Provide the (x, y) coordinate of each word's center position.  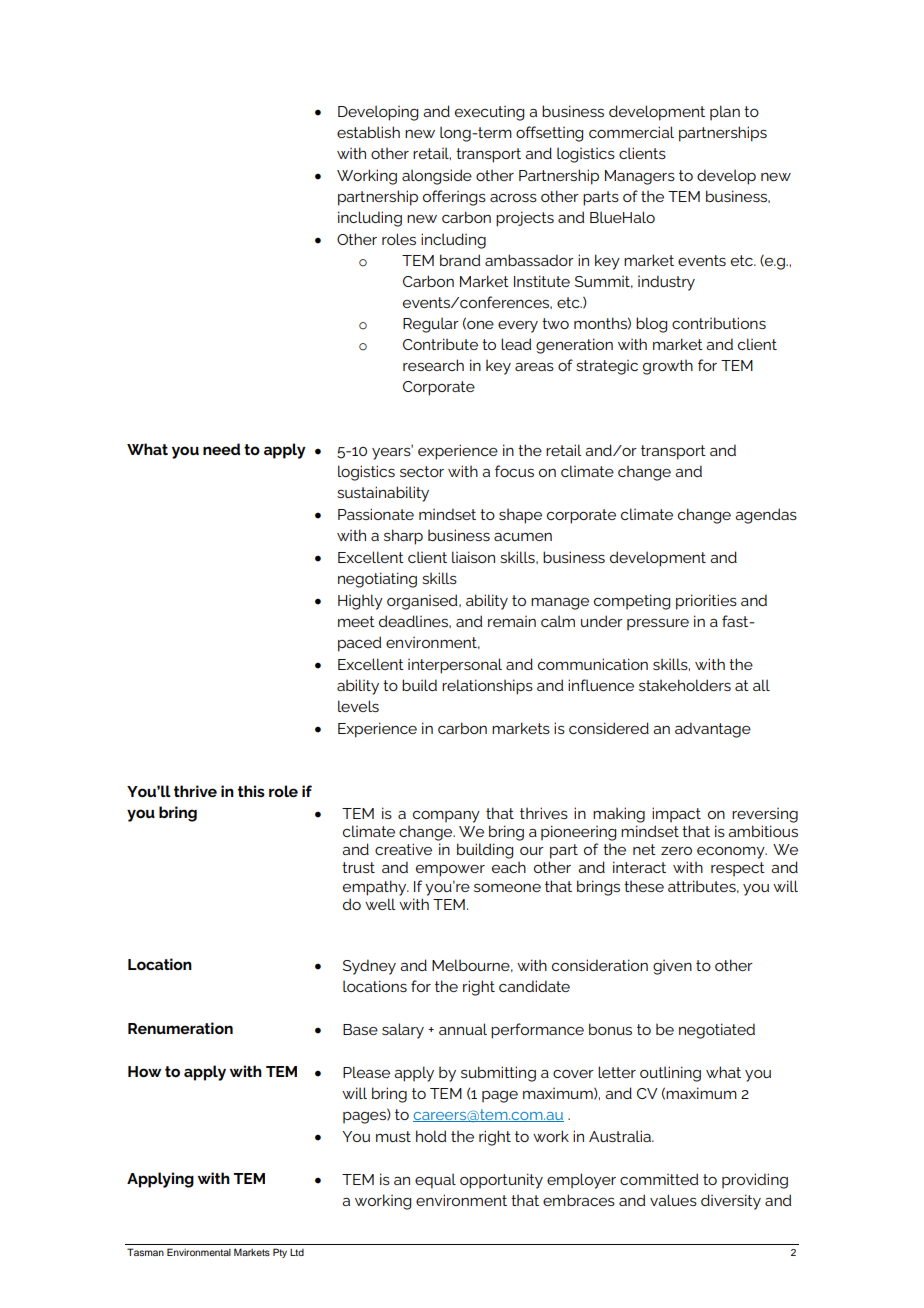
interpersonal (455, 666)
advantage (713, 730)
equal (435, 1181)
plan (725, 112)
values (673, 1200)
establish (368, 132)
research (433, 365)
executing (489, 113)
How (144, 1071)
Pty (280, 1253)
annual (463, 1029)
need (221, 449)
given (672, 967)
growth (668, 367)
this (251, 791)
